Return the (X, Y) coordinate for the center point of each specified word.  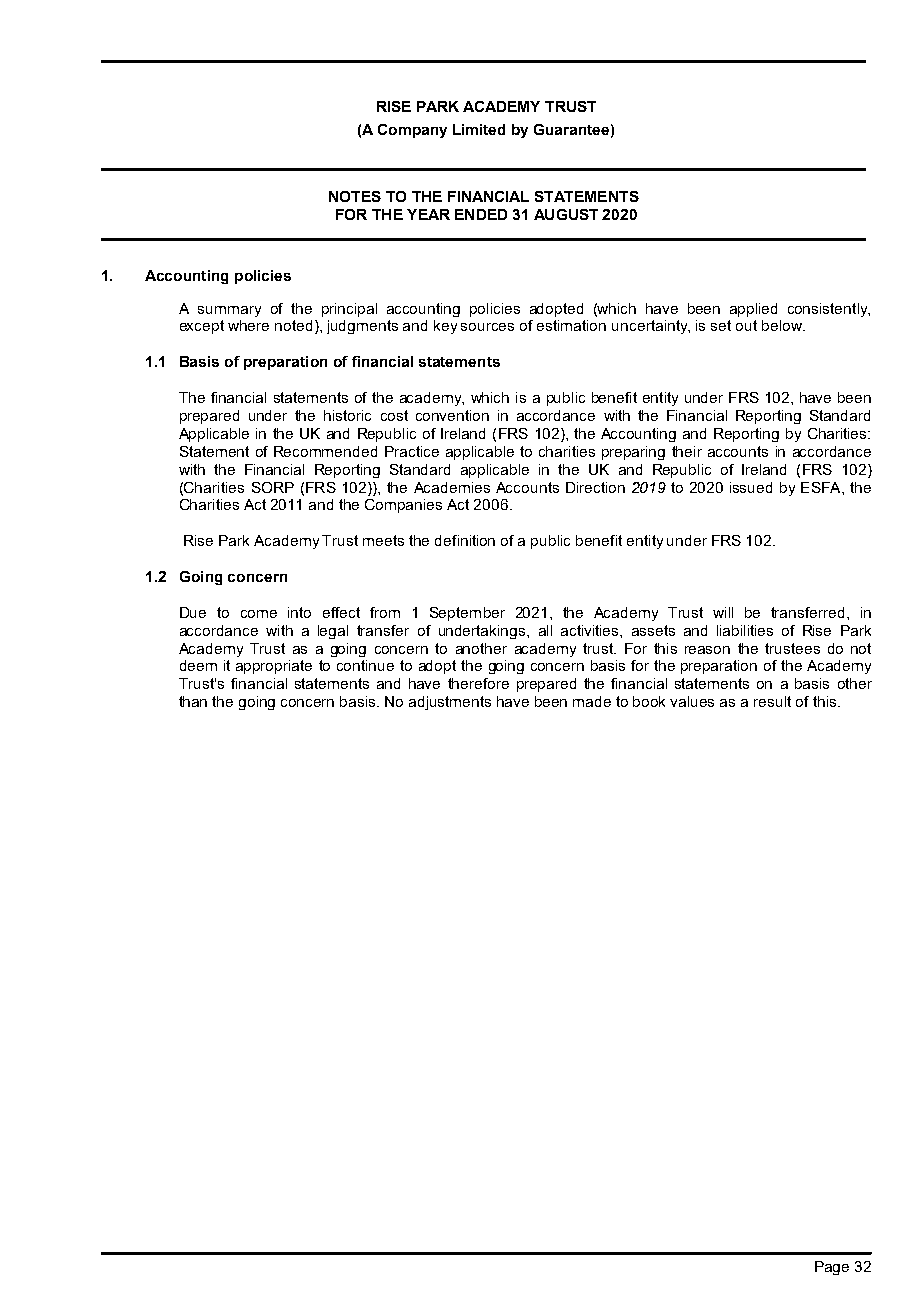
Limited (479, 129)
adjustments (450, 703)
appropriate (274, 667)
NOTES (355, 196)
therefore (478, 683)
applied (753, 310)
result (772, 701)
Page (832, 1268)
